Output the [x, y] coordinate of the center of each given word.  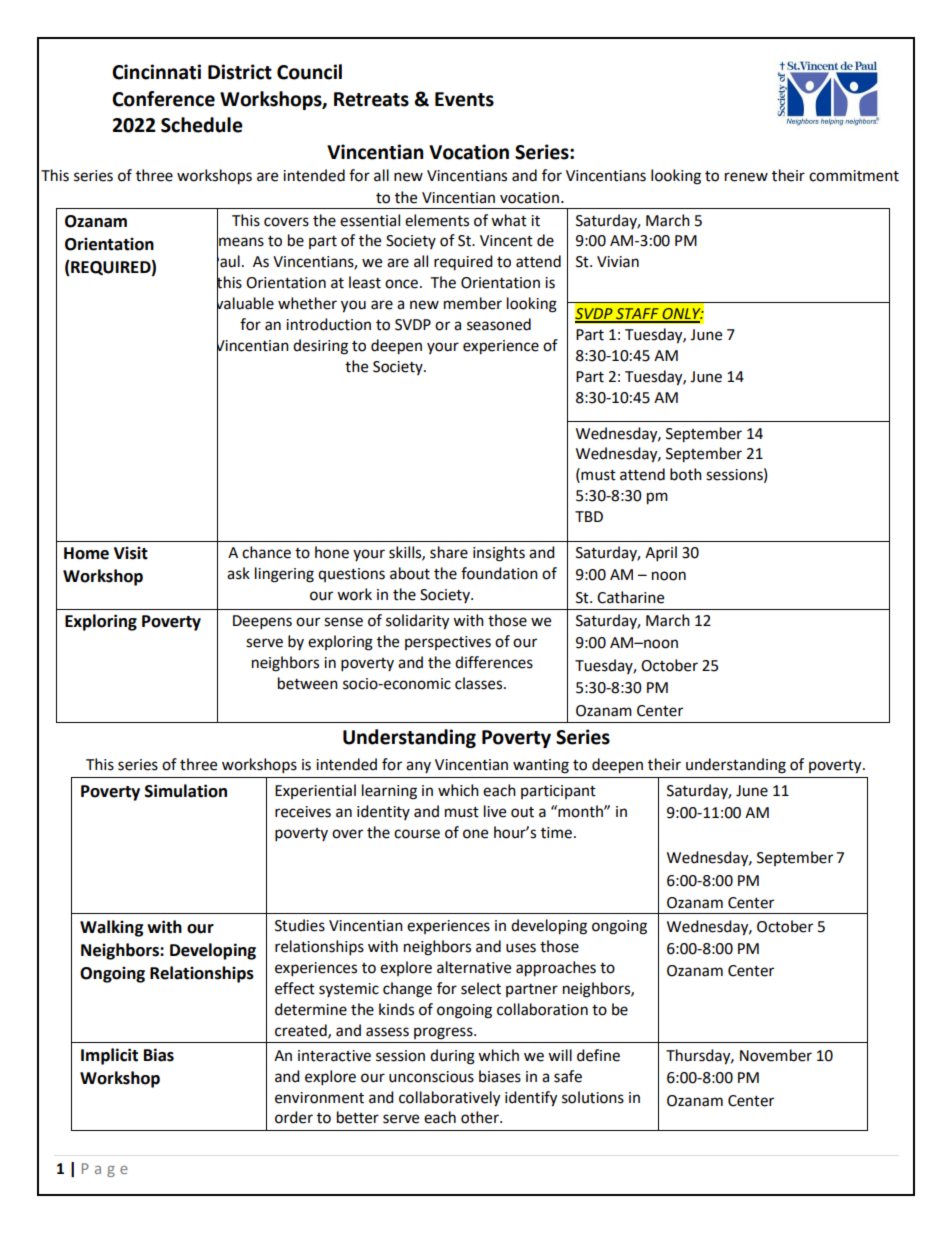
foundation [499, 573]
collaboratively [449, 1099]
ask [238, 573]
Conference [163, 99]
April [661, 554]
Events [464, 99]
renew [746, 177]
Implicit [109, 1056]
